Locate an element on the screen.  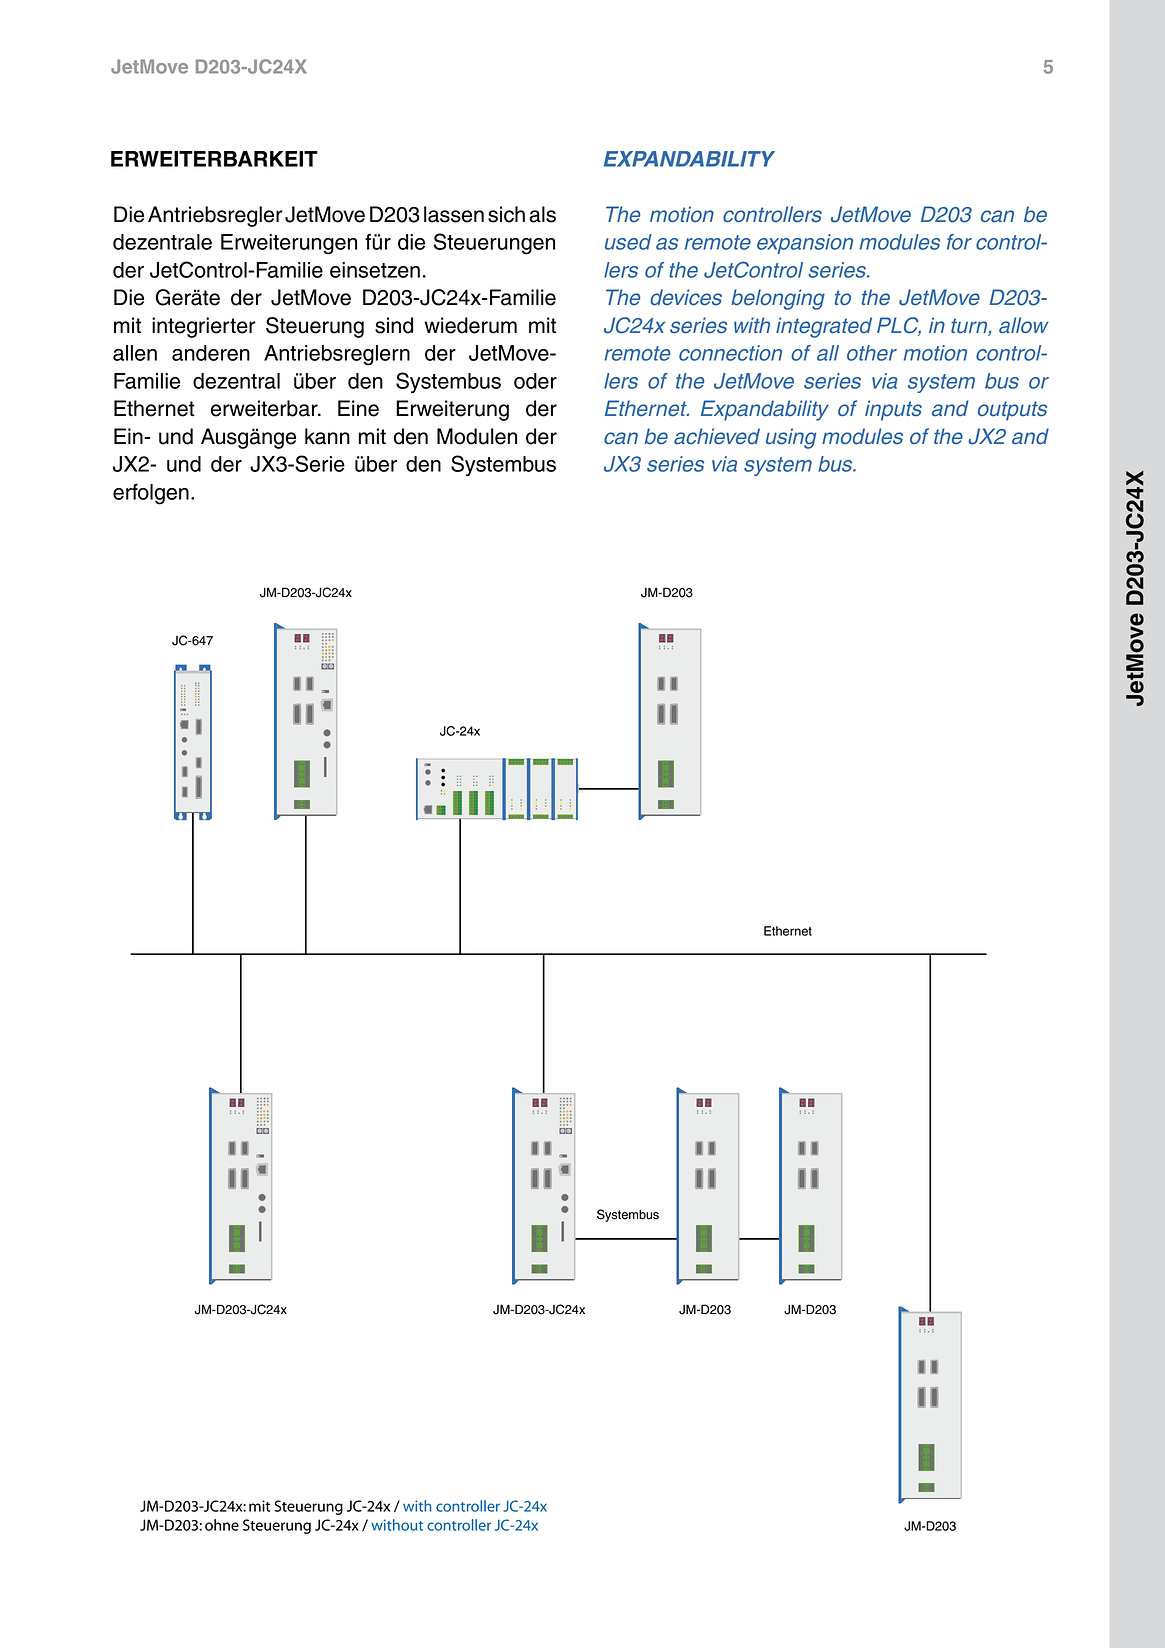
outputs is located at coordinates (1012, 411).
